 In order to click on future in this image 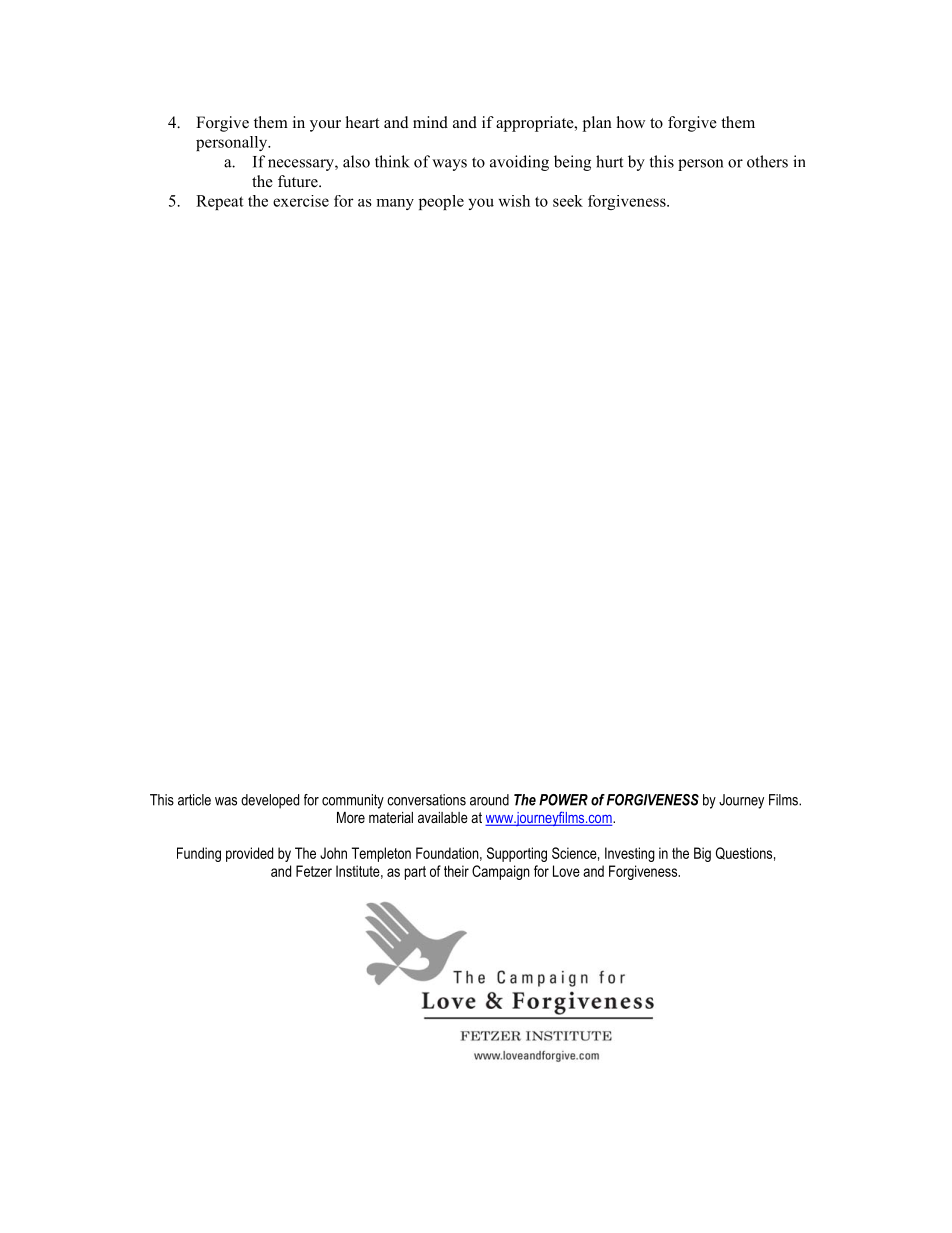, I will do `click(299, 181)`.
